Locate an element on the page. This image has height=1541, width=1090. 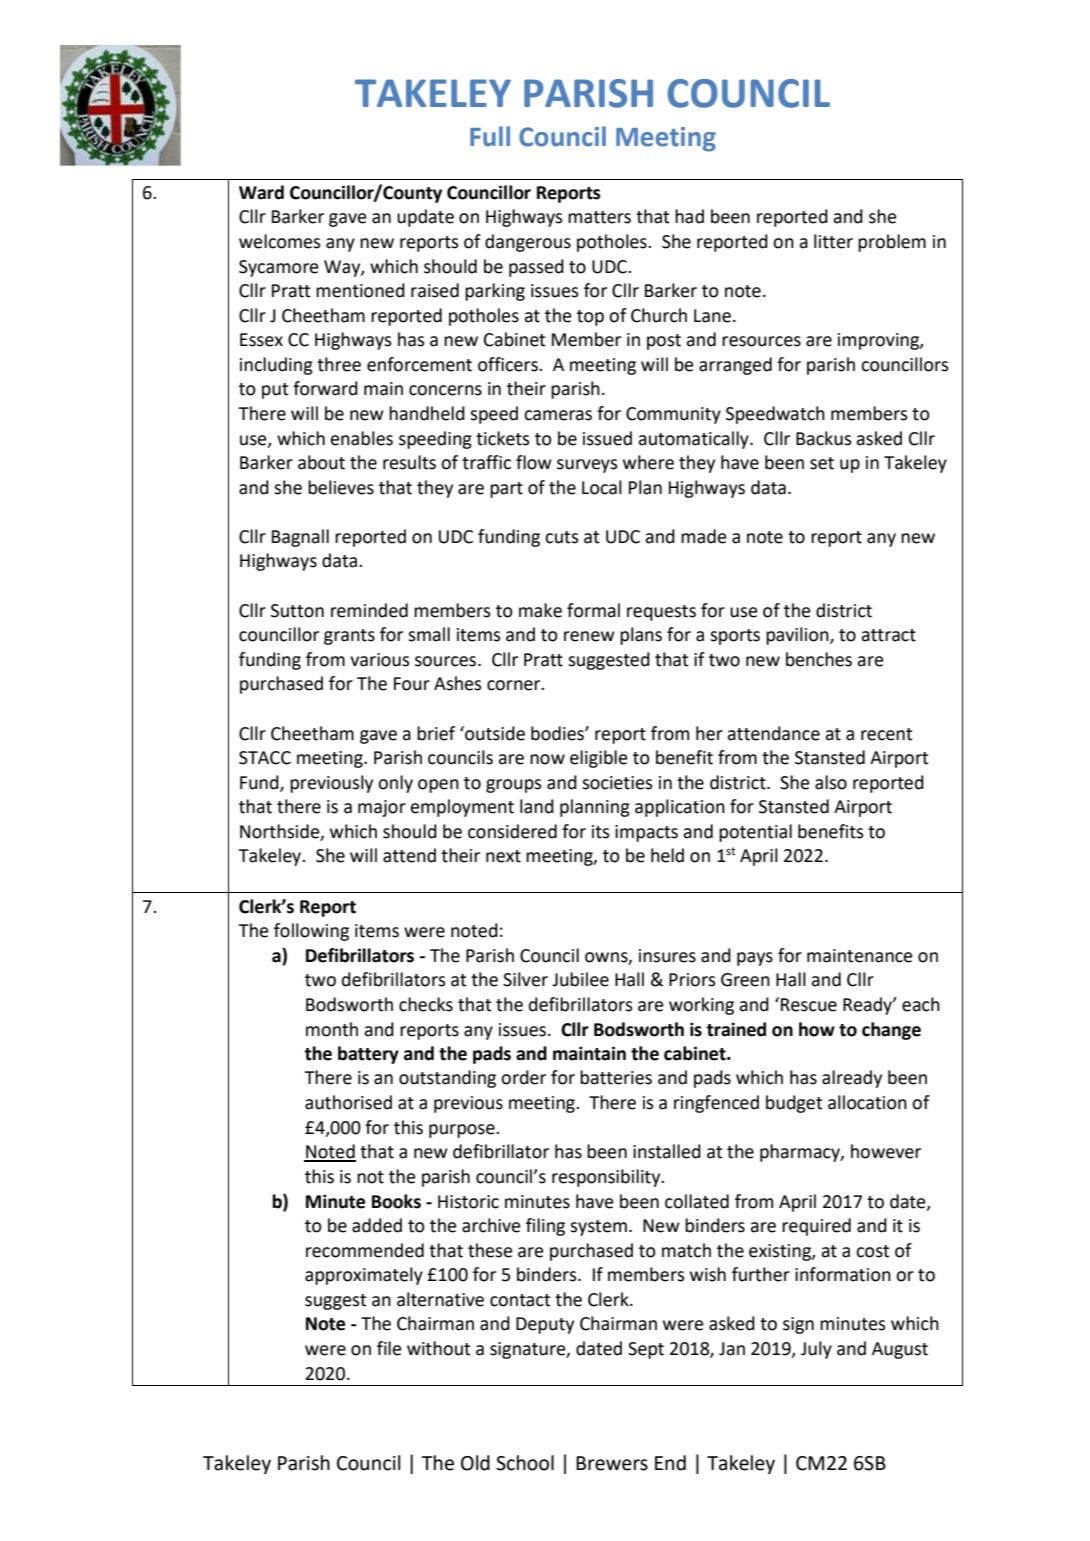
major is located at coordinates (382, 808).
